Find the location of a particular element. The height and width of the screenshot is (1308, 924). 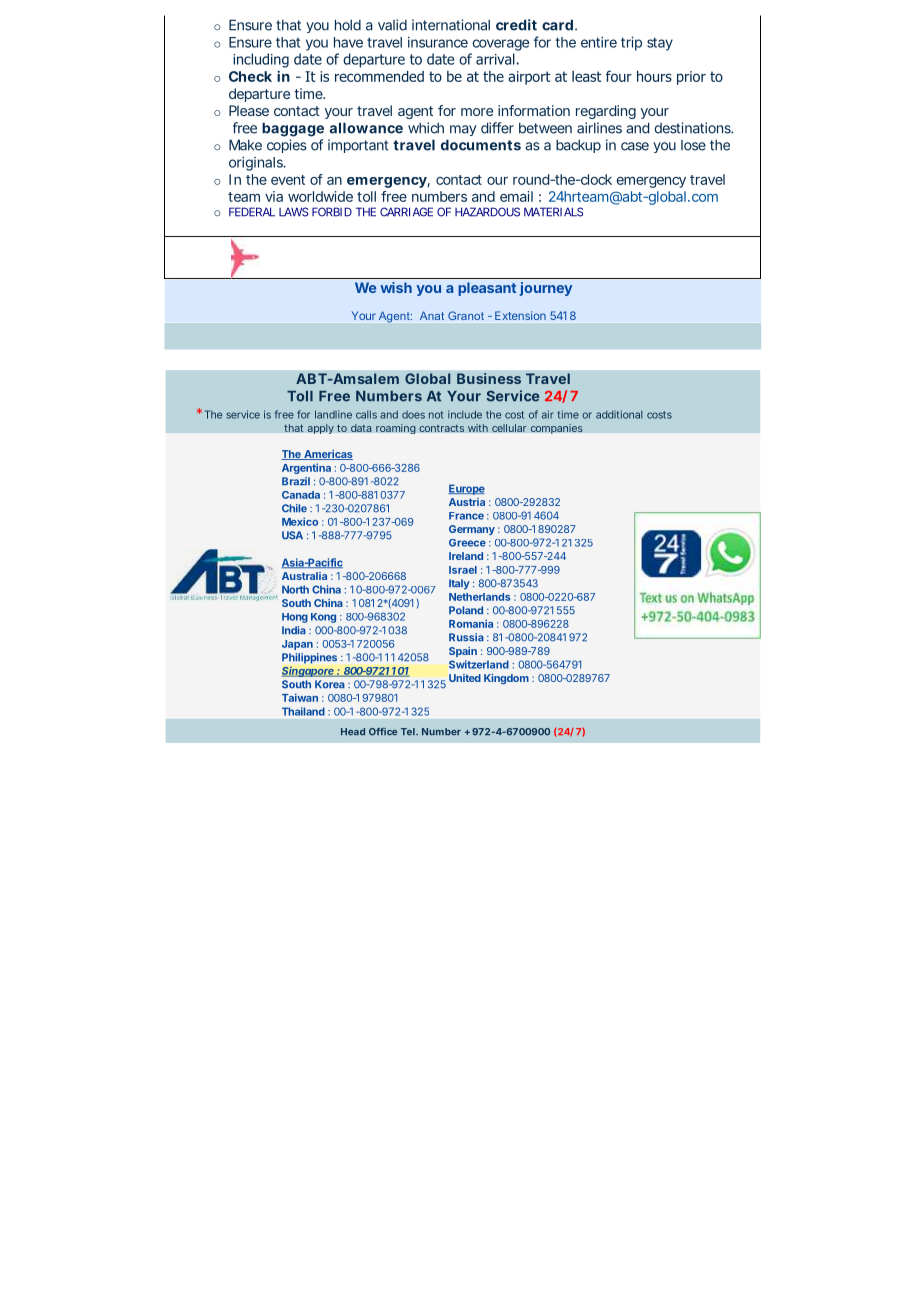

including is located at coordinates (261, 60).
